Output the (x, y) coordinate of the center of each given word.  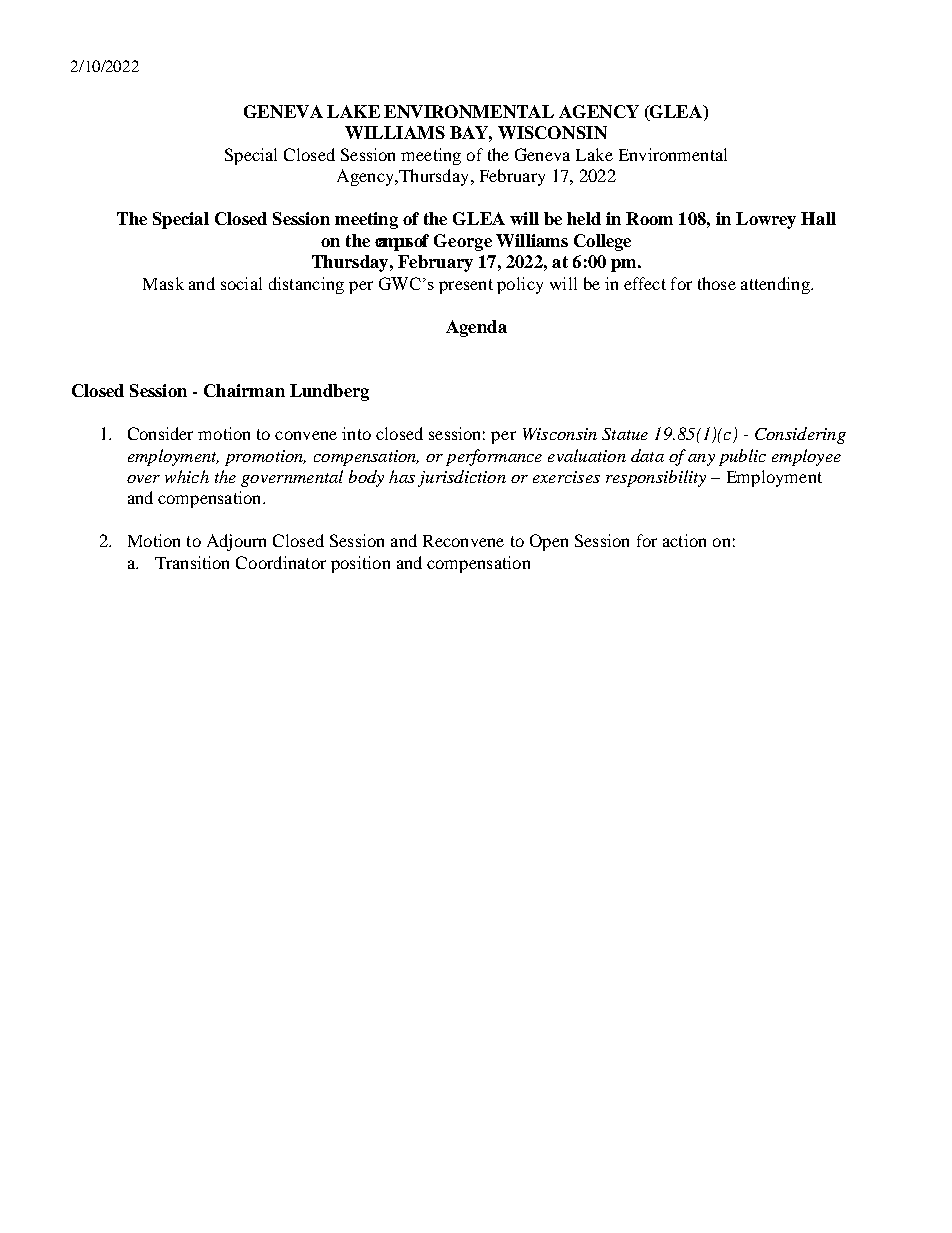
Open (549, 542)
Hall (818, 218)
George (463, 242)
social (241, 283)
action (684, 540)
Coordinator (281, 562)
